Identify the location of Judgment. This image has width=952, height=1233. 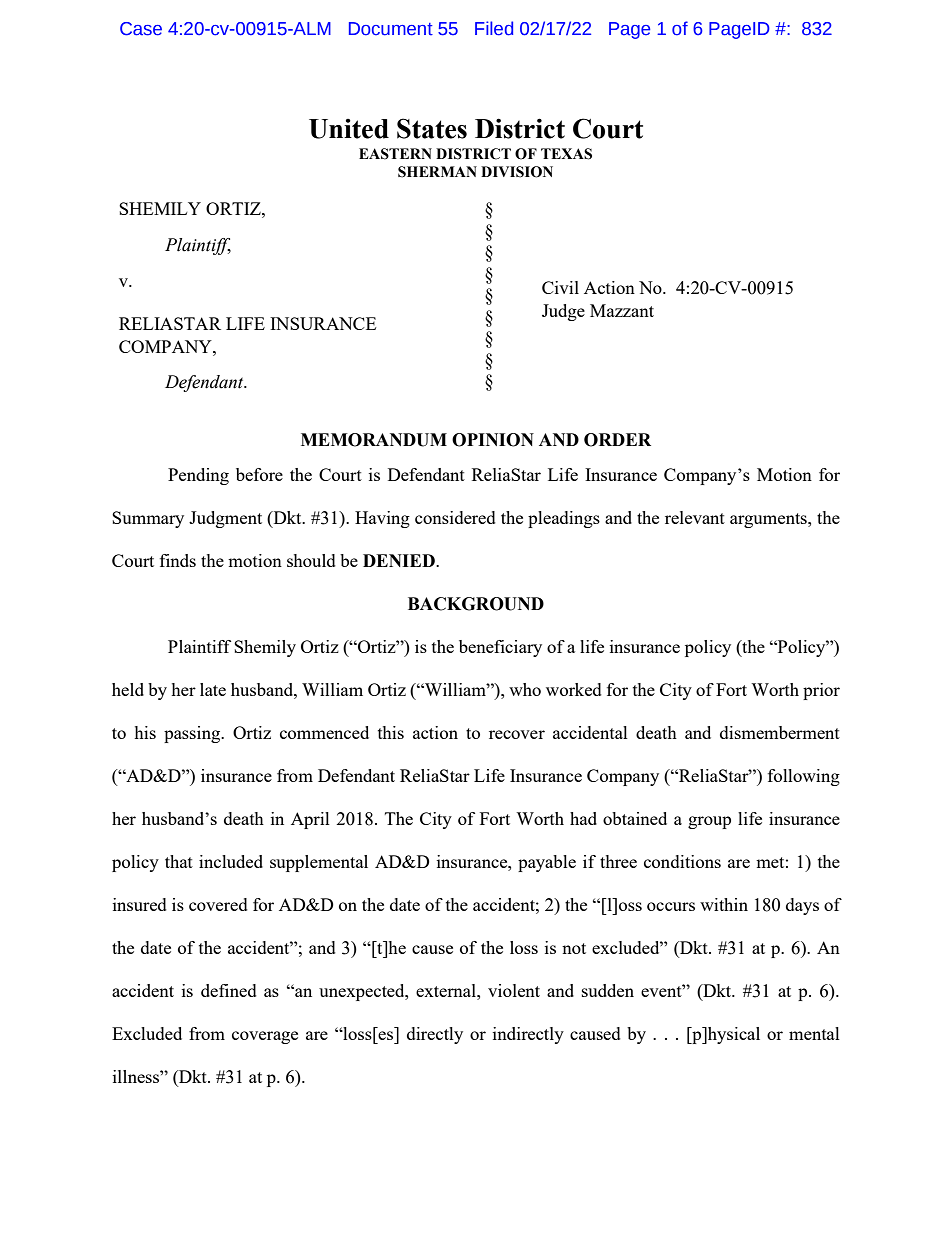
(225, 519).
